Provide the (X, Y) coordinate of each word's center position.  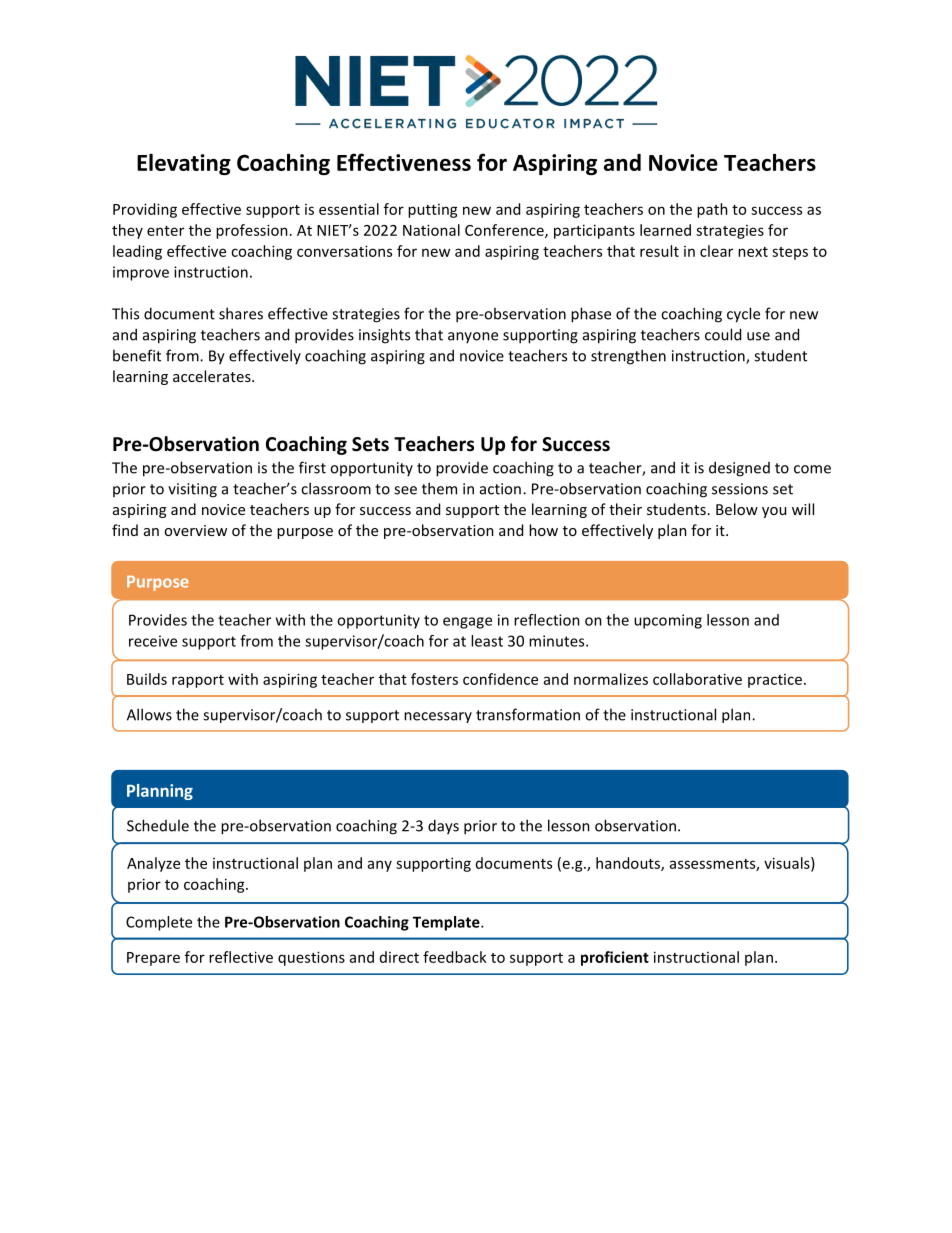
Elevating (184, 164)
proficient (615, 958)
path (712, 210)
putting (433, 211)
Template (447, 923)
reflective (241, 957)
